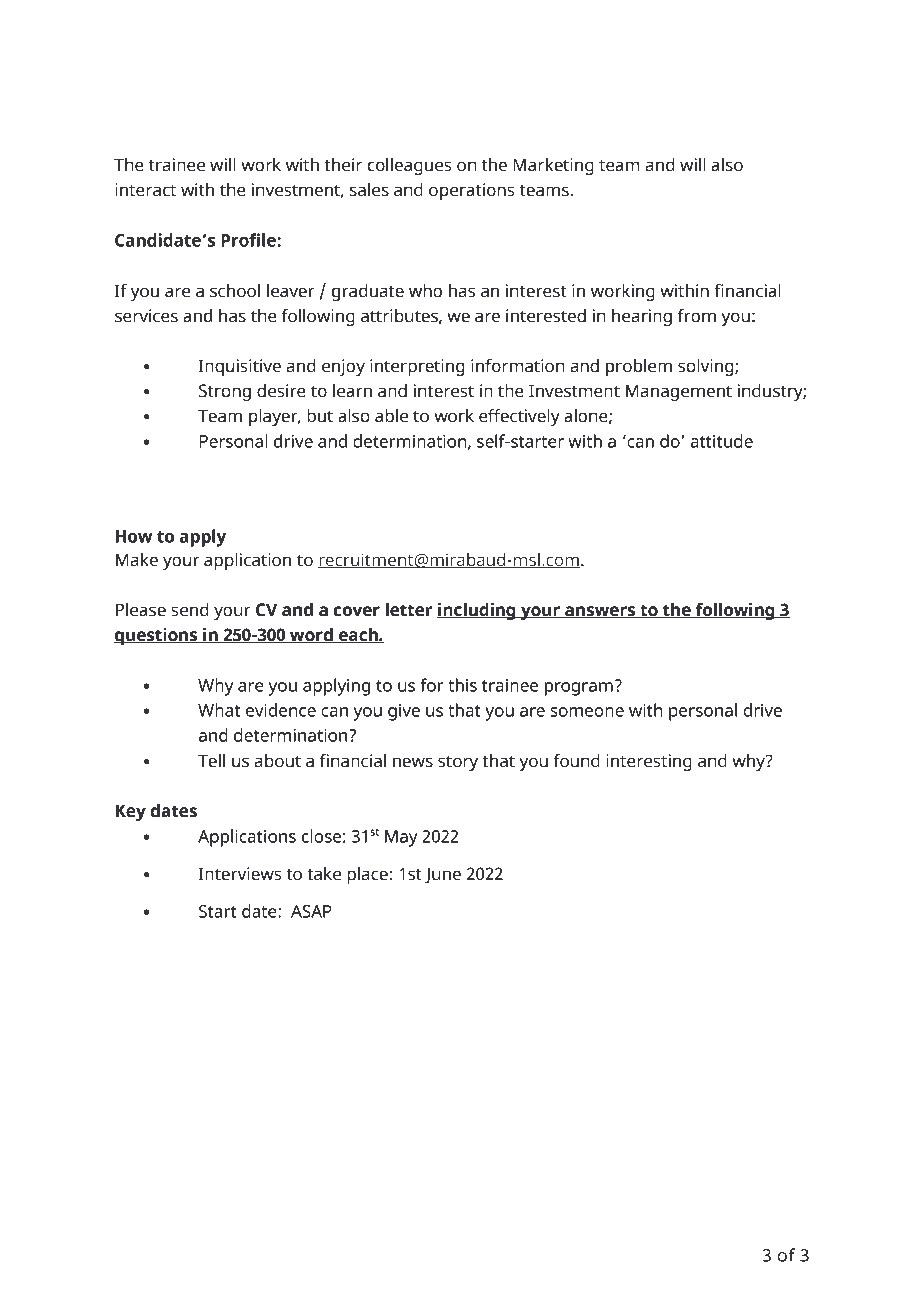 Image resolution: width=924 pixels, height=1308 pixels. What do you see at coordinates (225, 392) in the screenshot?
I see `Strong` at bounding box center [225, 392].
